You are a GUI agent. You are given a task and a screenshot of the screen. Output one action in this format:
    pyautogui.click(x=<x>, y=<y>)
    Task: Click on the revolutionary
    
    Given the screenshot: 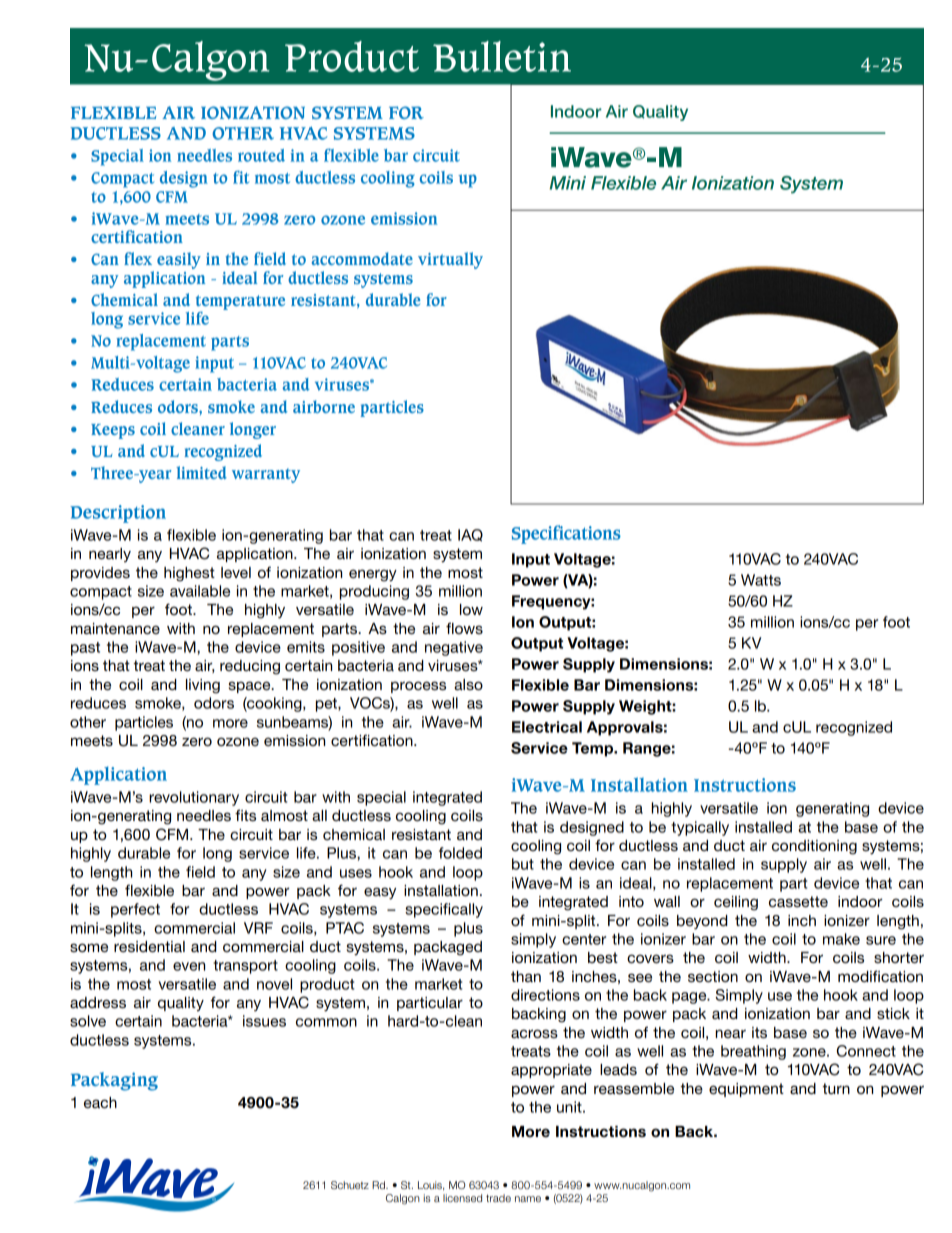 What is the action you would take?
    pyautogui.click(x=194, y=798)
